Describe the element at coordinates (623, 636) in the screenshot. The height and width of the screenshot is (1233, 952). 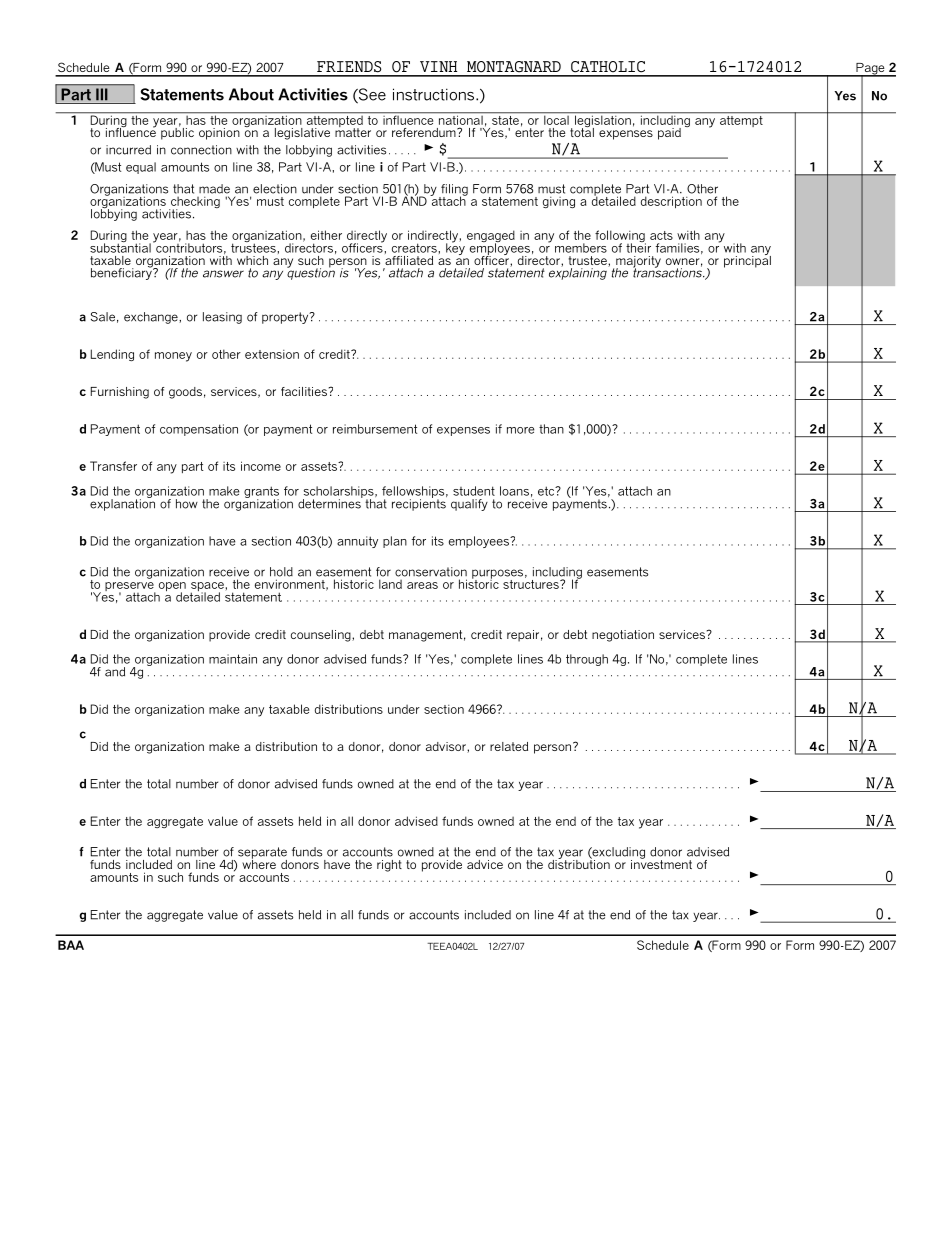
I see `negotiation` at that location.
